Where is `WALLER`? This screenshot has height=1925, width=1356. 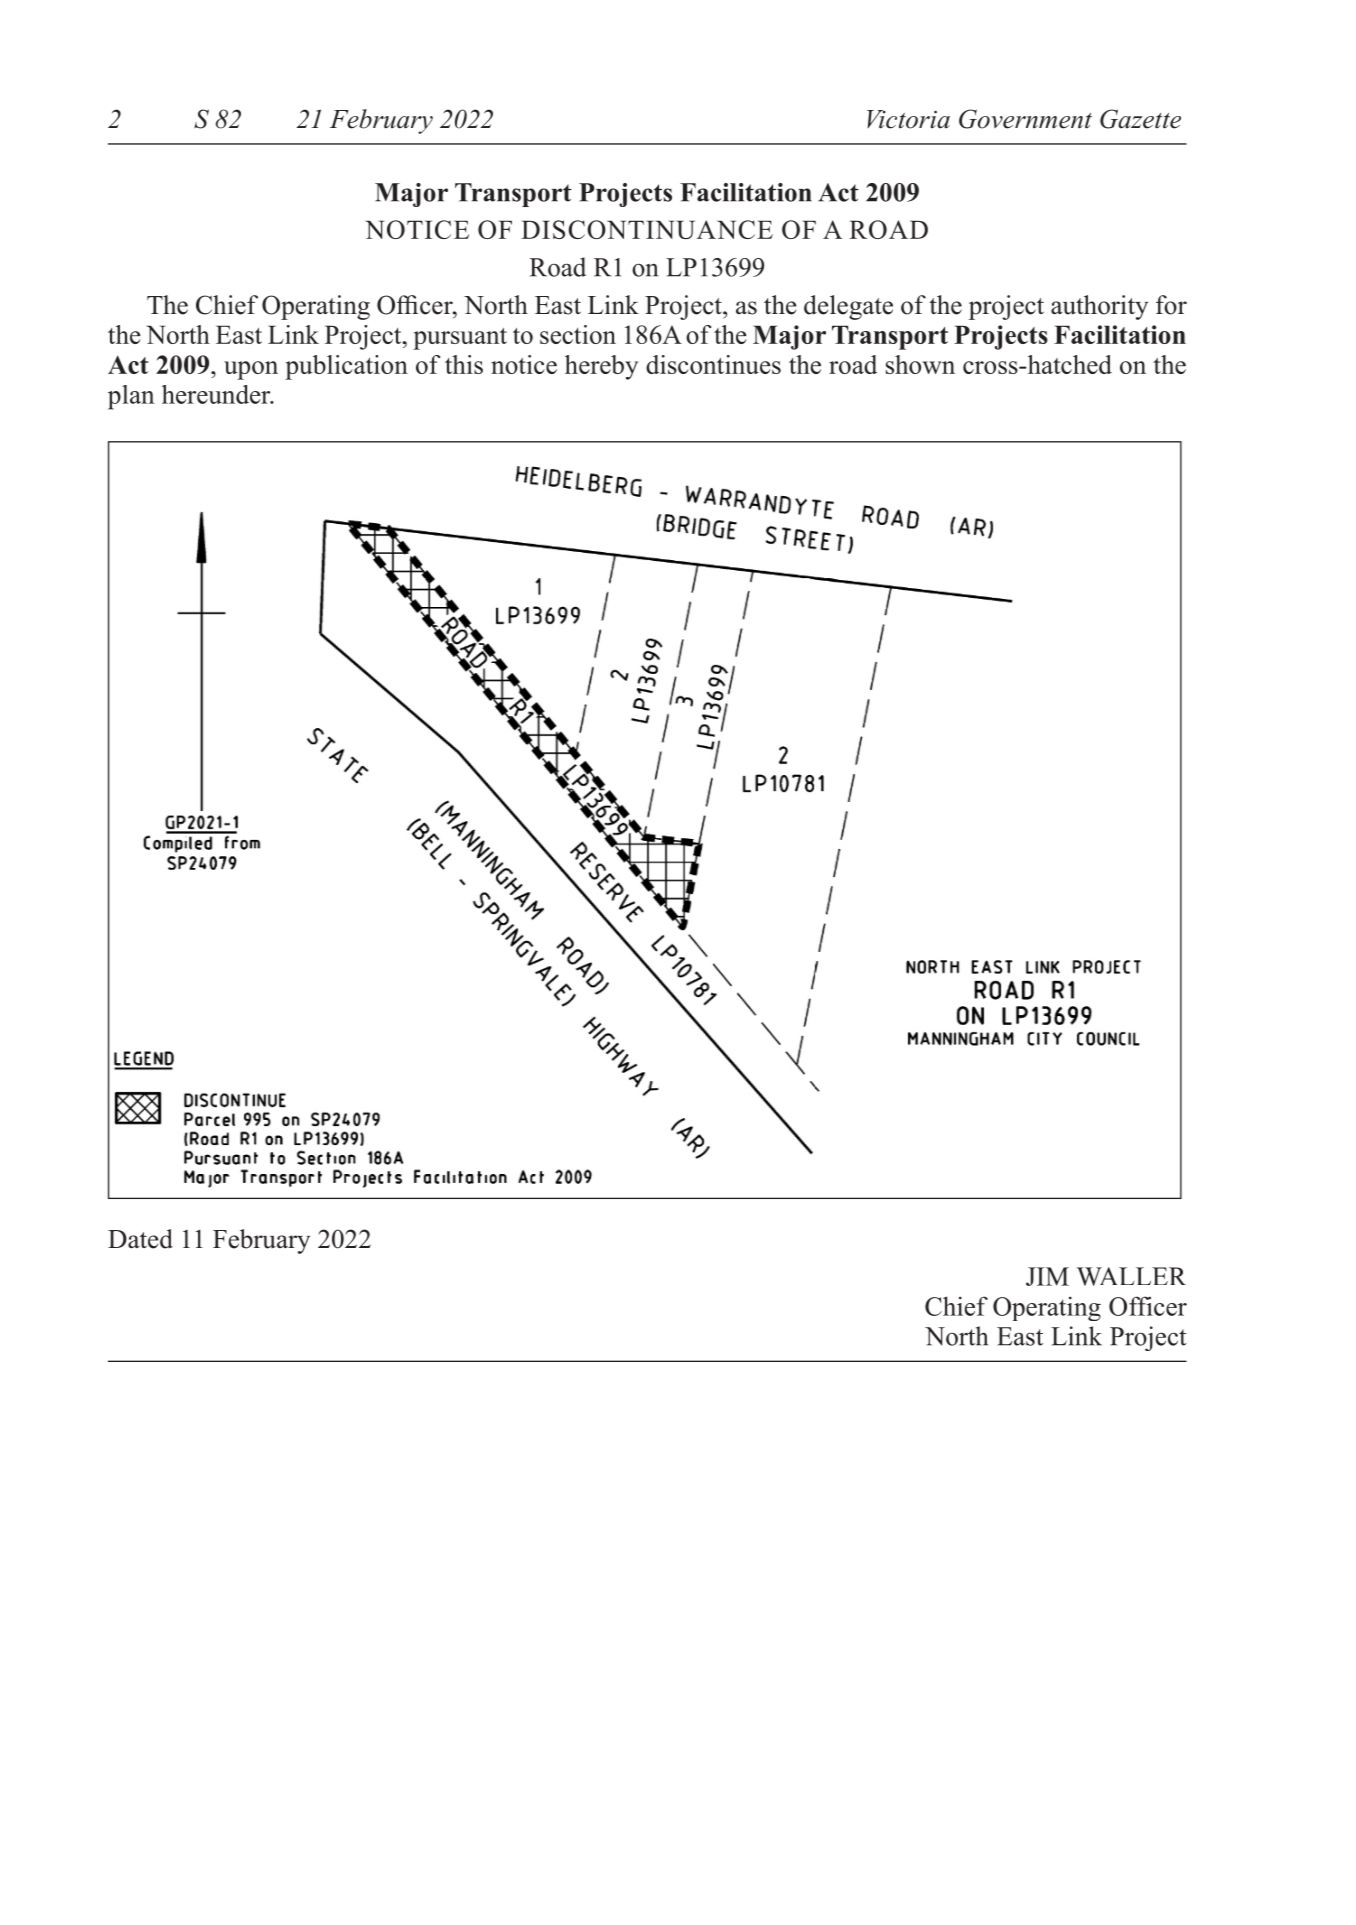
WALLER is located at coordinates (1131, 1276).
